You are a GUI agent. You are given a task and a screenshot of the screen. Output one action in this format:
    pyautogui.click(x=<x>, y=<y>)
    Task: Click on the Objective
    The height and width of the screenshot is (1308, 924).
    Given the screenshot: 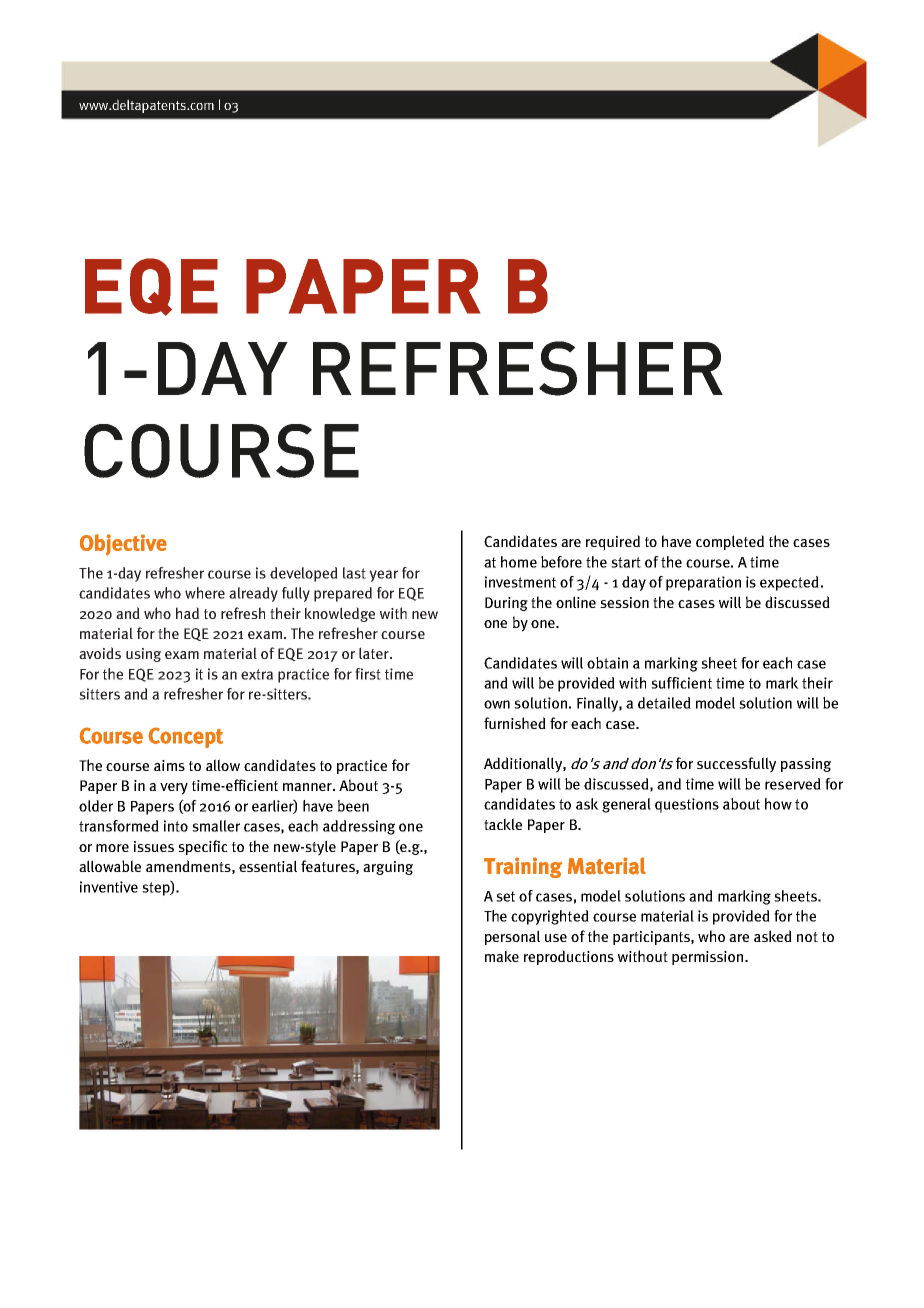 What is the action you would take?
    pyautogui.click(x=123, y=545)
